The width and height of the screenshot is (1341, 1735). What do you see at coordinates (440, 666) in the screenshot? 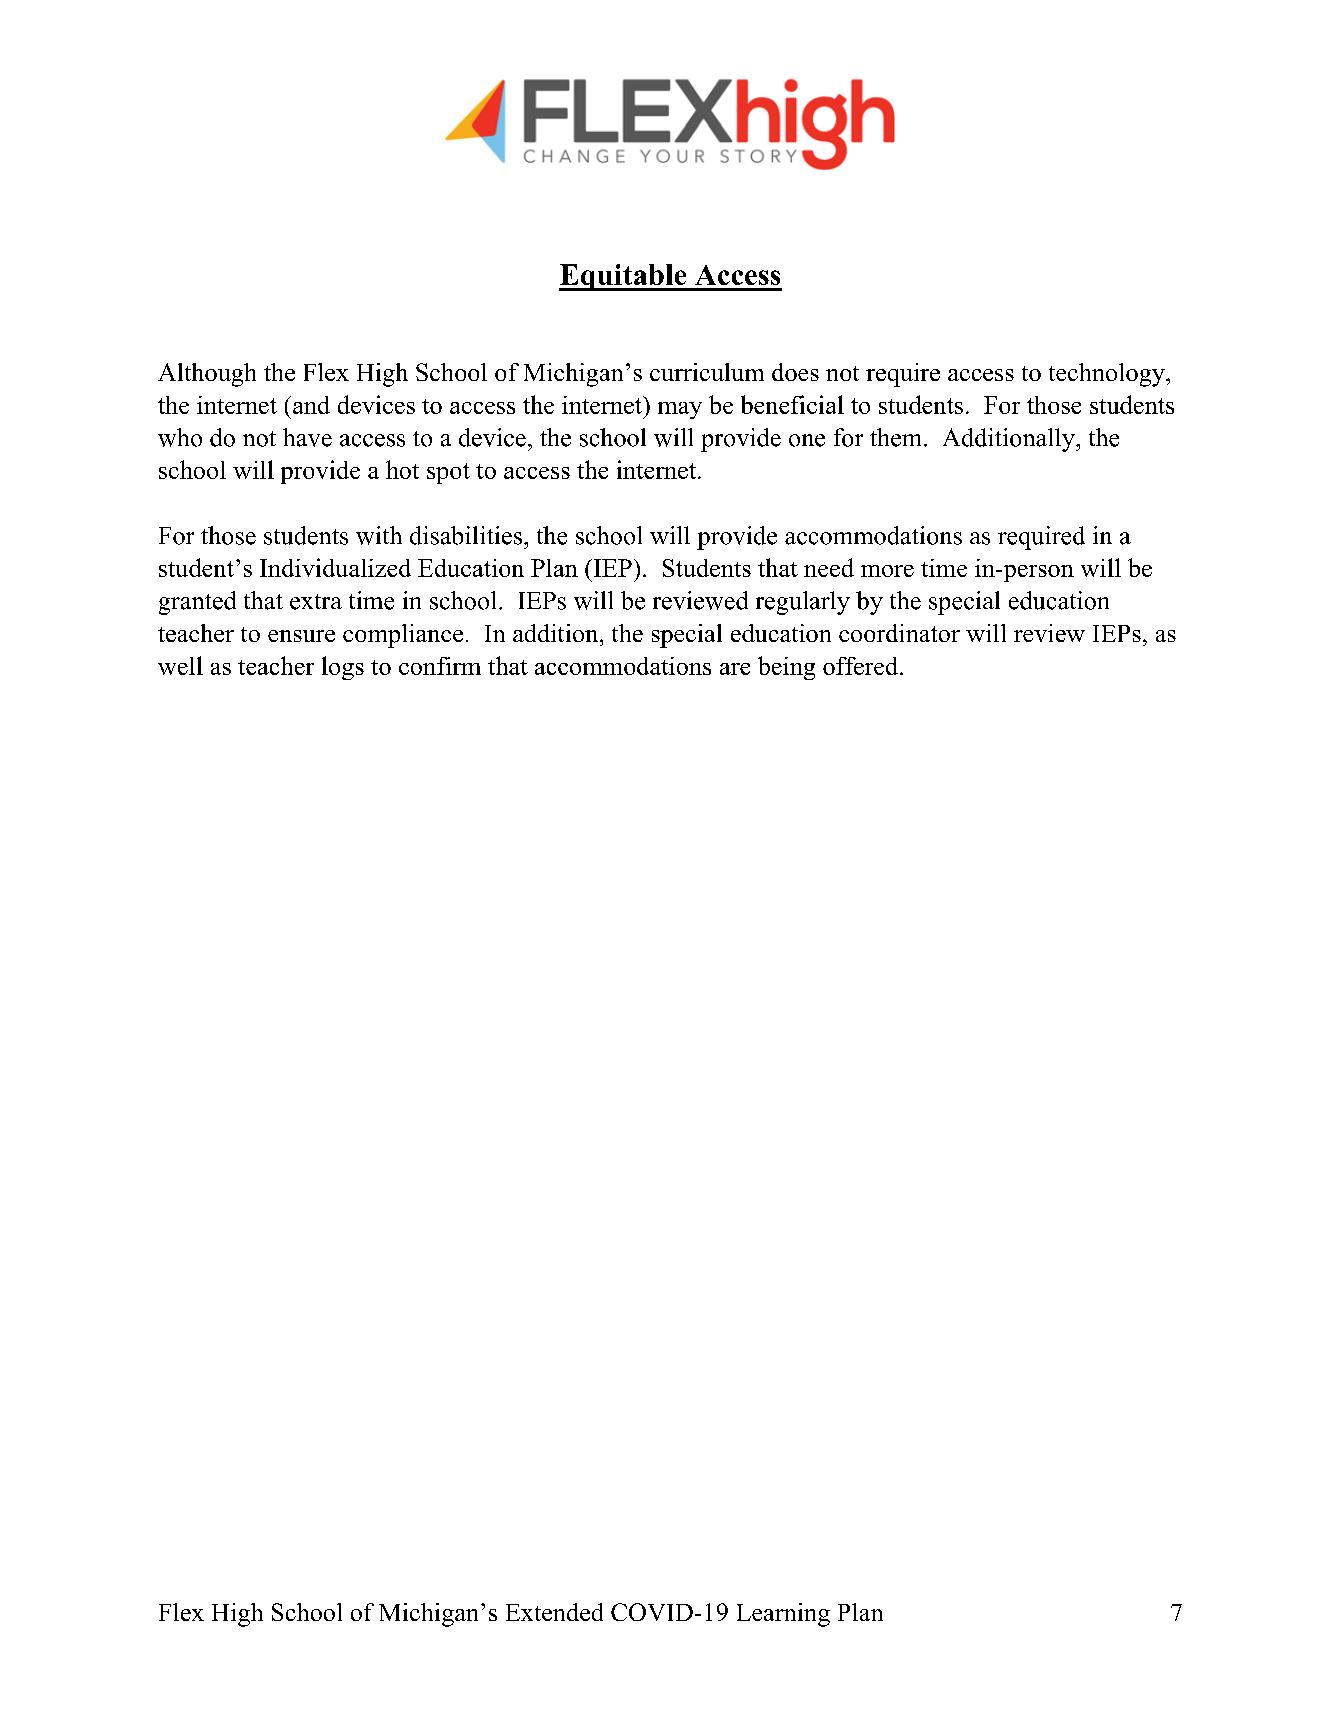
I see `confirm` at bounding box center [440, 666].
